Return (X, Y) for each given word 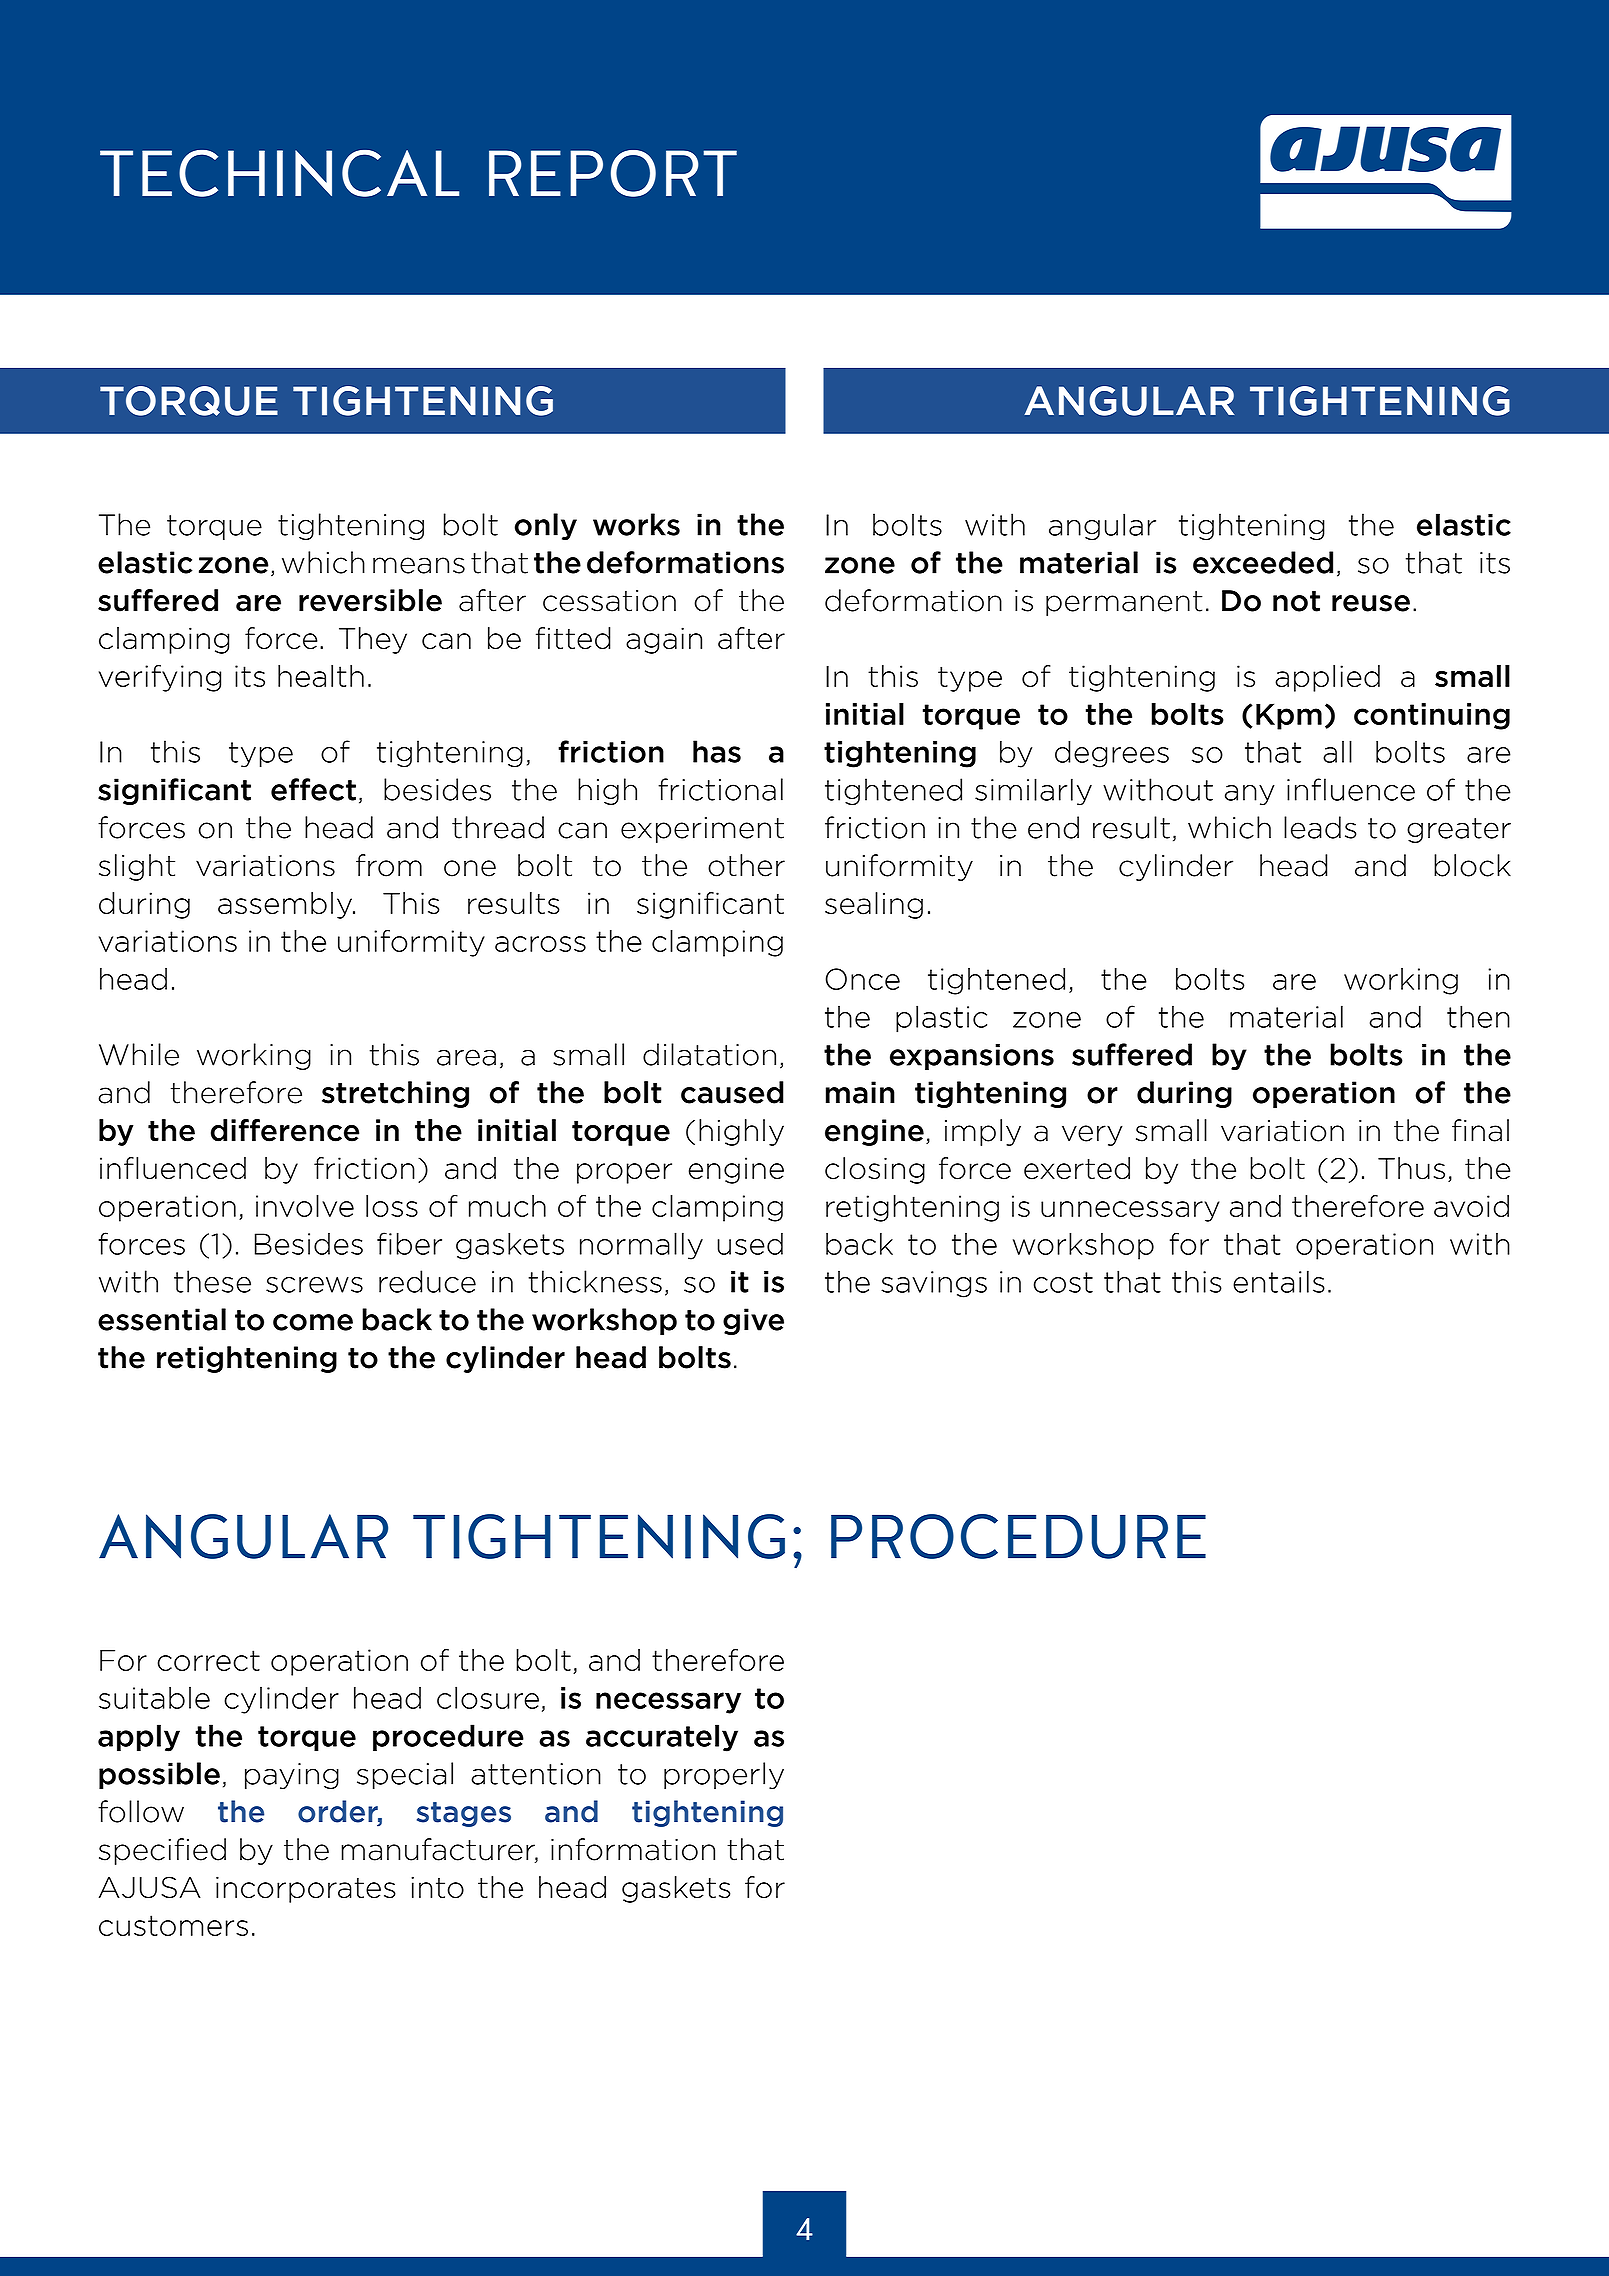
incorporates (306, 1889)
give (753, 1321)
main (860, 1092)
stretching (395, 1094)
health (321, 676)
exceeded (1263, 562)
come (313, 1322)
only (546, 526)
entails (1279, 1281)
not (1296, 601)
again (664, 640)
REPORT (613, 173)
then (1478, 1016)
